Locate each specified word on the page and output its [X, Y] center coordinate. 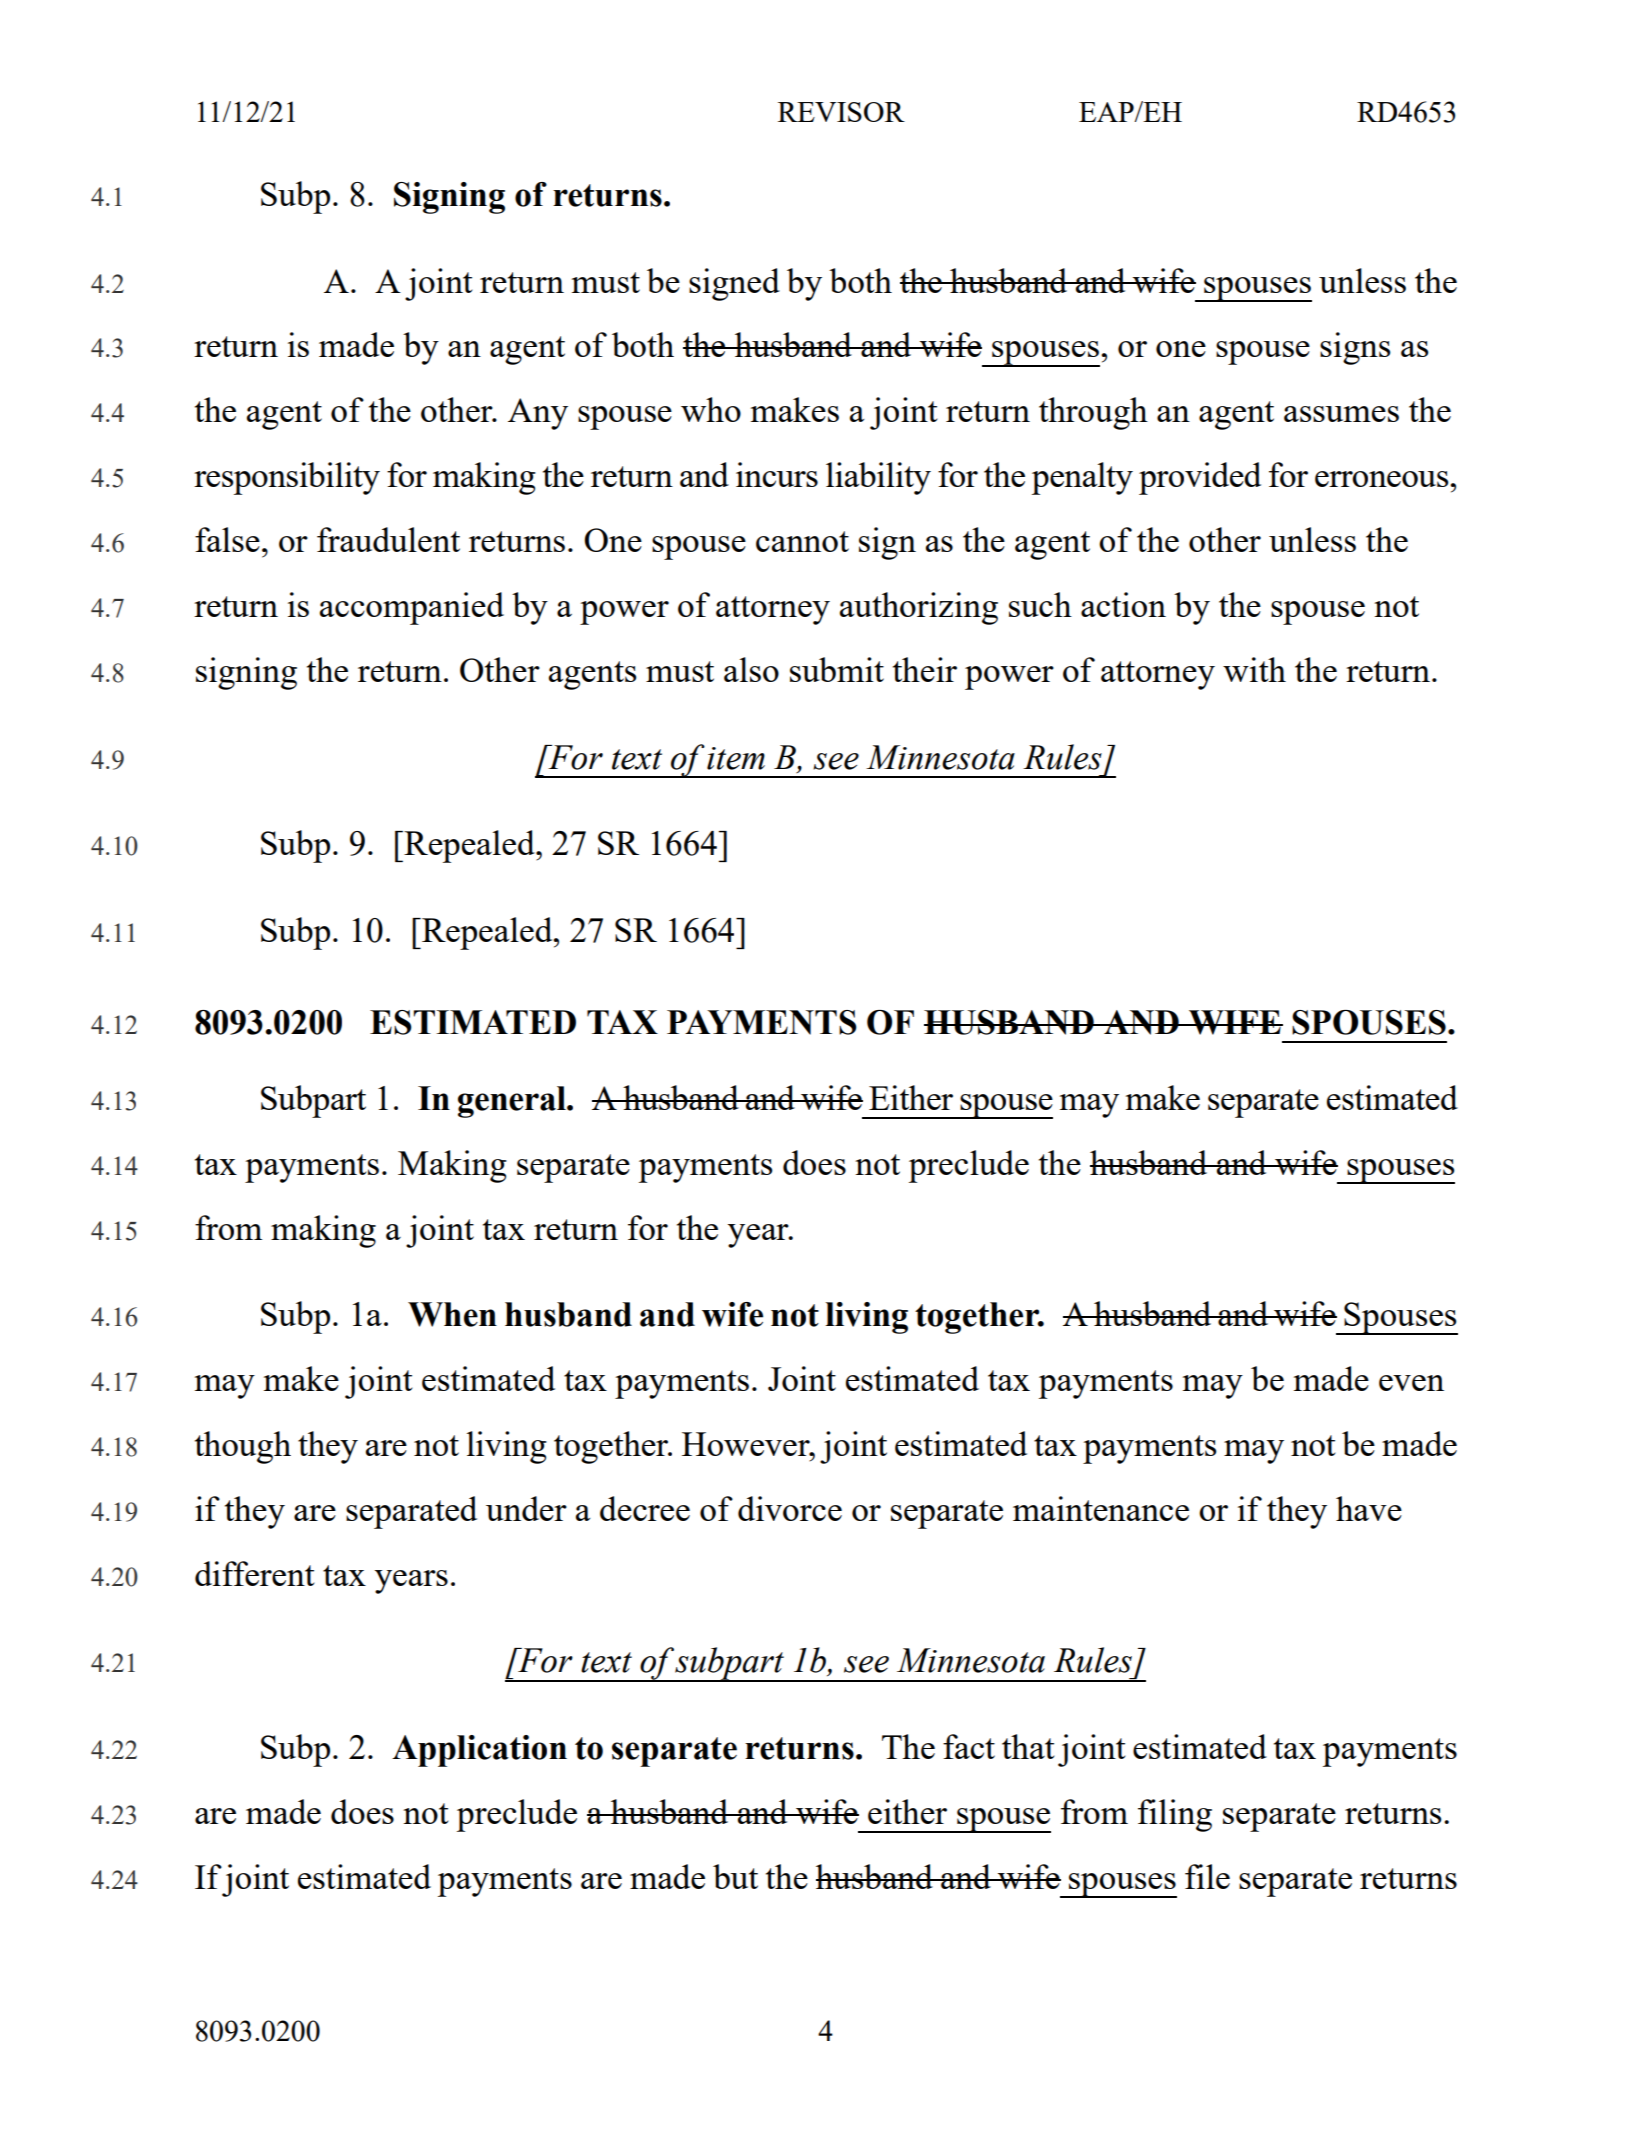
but [735, 1876]
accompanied [412, 608]
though [243, 1447]
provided [1200, 478]
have [1369, 1508]
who [711, 409]
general [513, 1102]
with [1254, 669]
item [736, 758]
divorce [790, 1508]
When [452, 1314]
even [1411, 1383]
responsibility [287, 478]
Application [479, 1751]
